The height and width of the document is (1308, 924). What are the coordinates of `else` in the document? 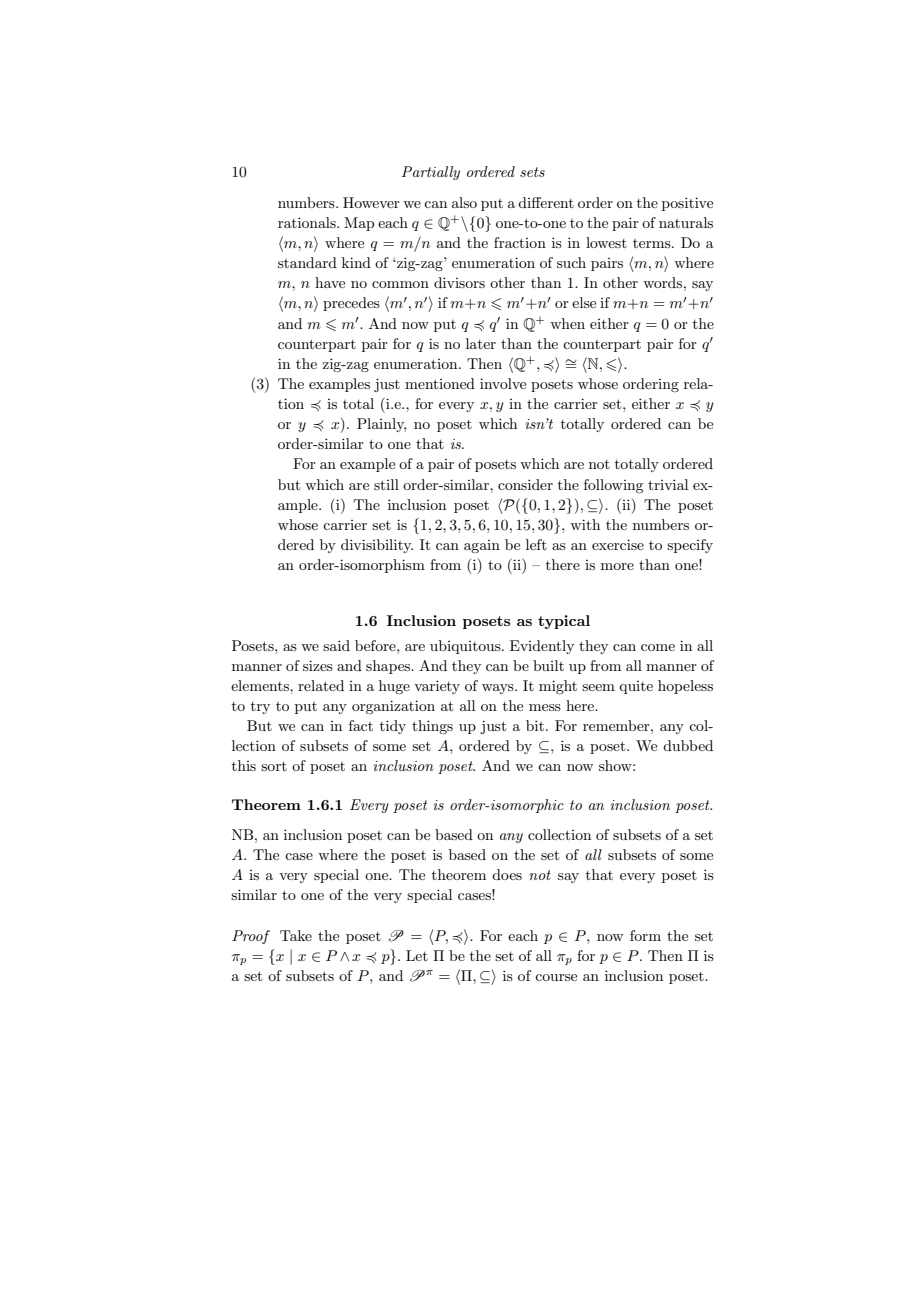 It's located at (584, 302).
